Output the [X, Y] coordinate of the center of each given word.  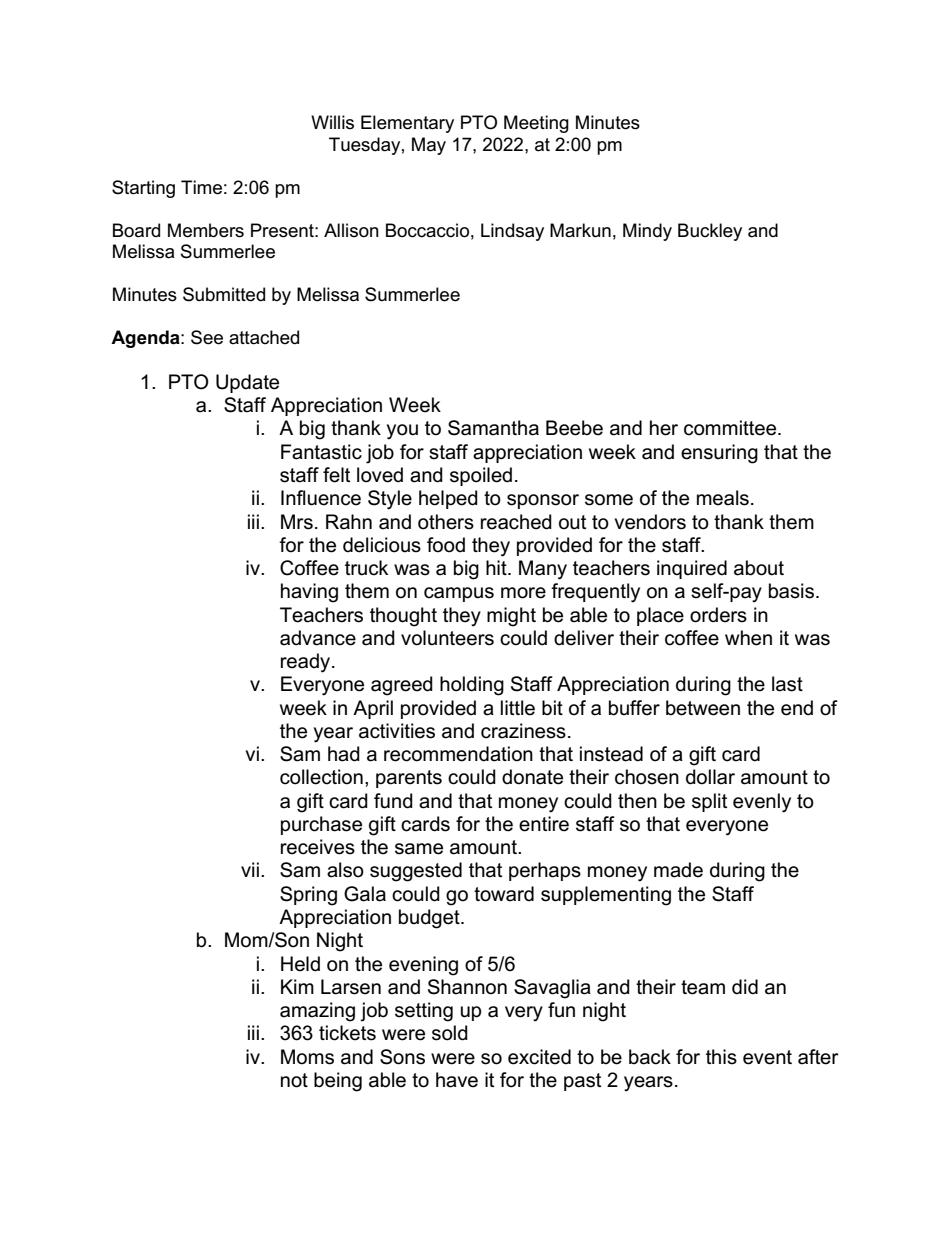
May [429, 146]
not [294, 1080]
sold [450, 1033]
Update [247, 383]
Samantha [493, 428]
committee [731, 428]
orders [718, 615]
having [309, 593]
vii [250, 869]
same [419, 849]
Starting [143, 189]
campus [459, 594]
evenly [762, 803]
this [721, 1057]
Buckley [710, 232]
